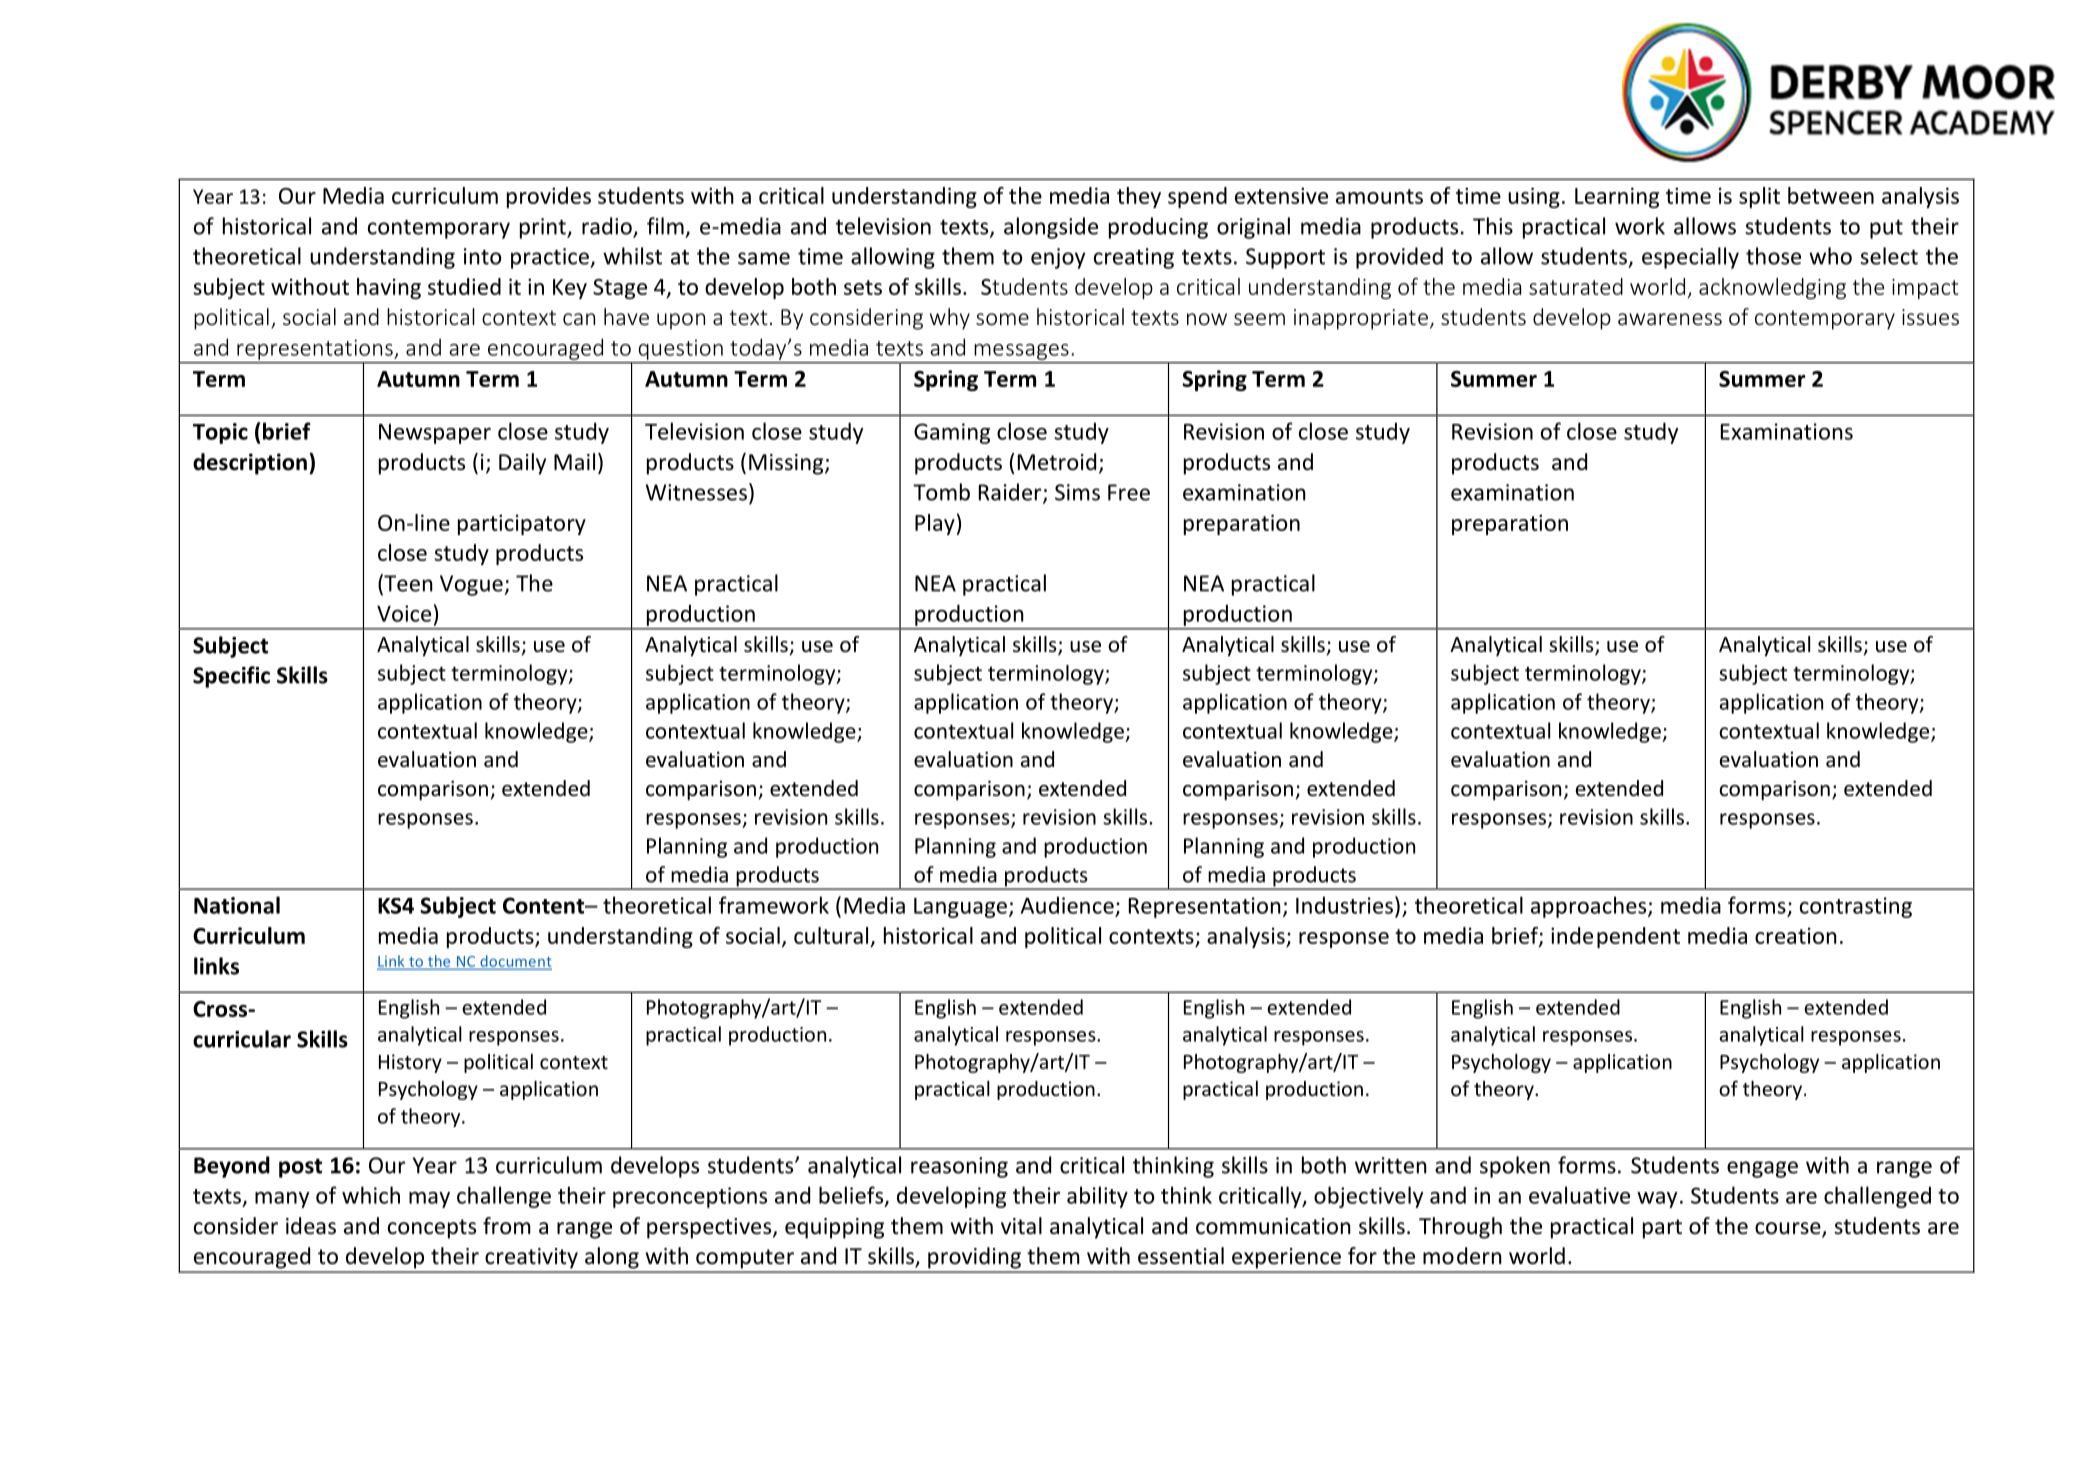 The width and height of the page is (2090, 1478). Describe the element at coordinates (1067, 905) in the page. I see `Audience` at that location.
